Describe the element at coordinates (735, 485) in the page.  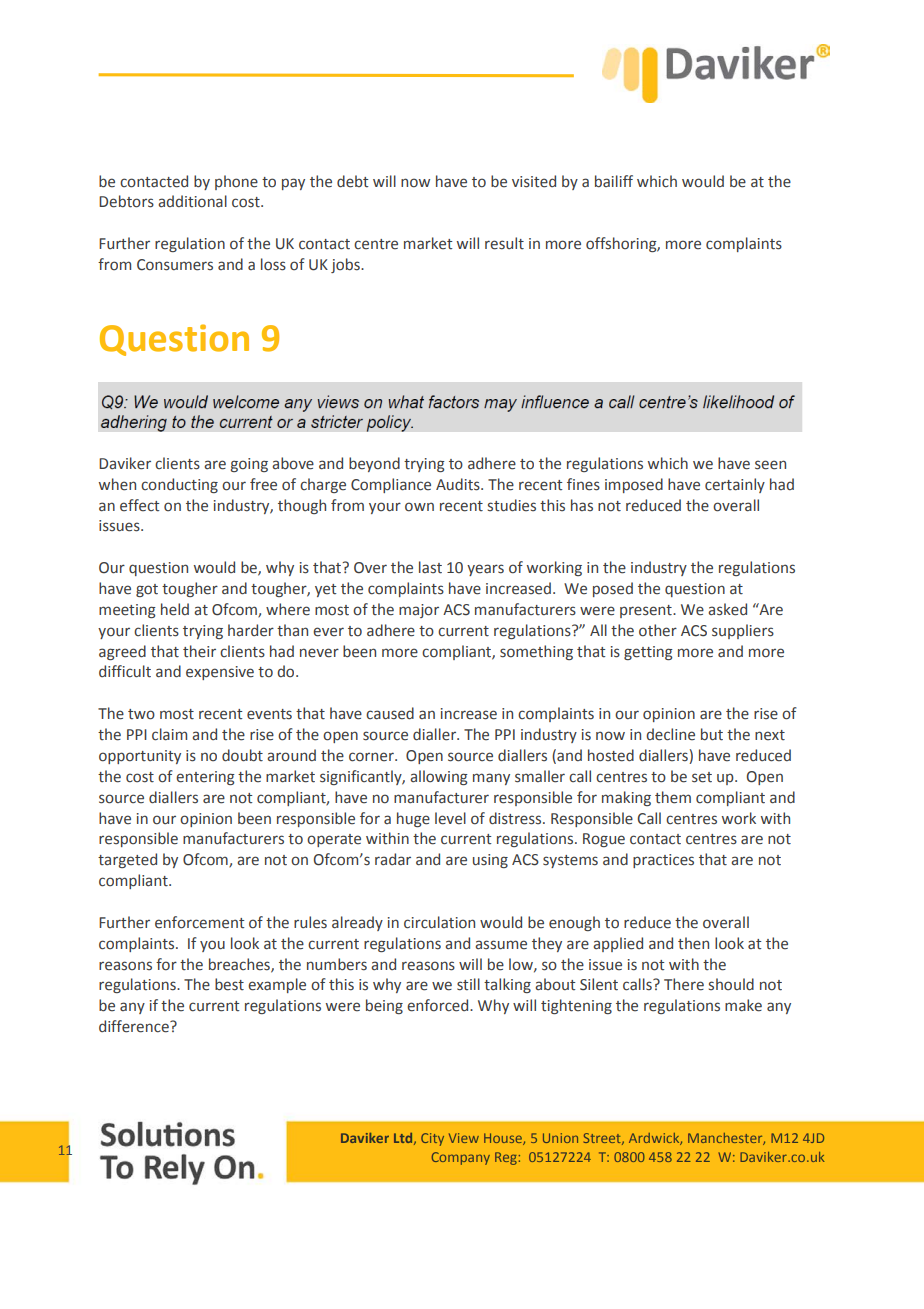
I see `certainly` at that location.
